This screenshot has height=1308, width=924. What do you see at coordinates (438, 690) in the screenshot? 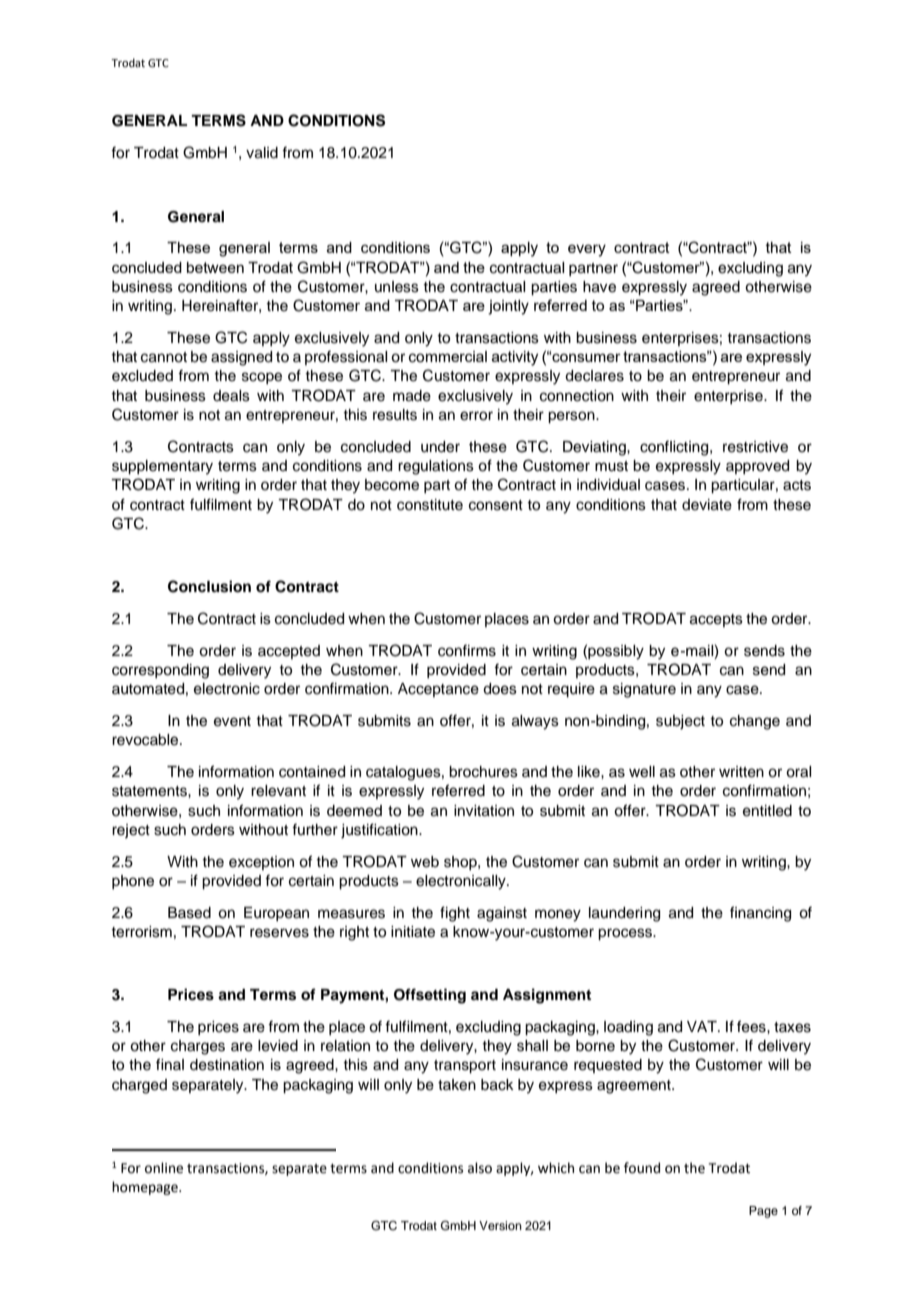
I see `Acceptance` at bounding box center [438, 690].
